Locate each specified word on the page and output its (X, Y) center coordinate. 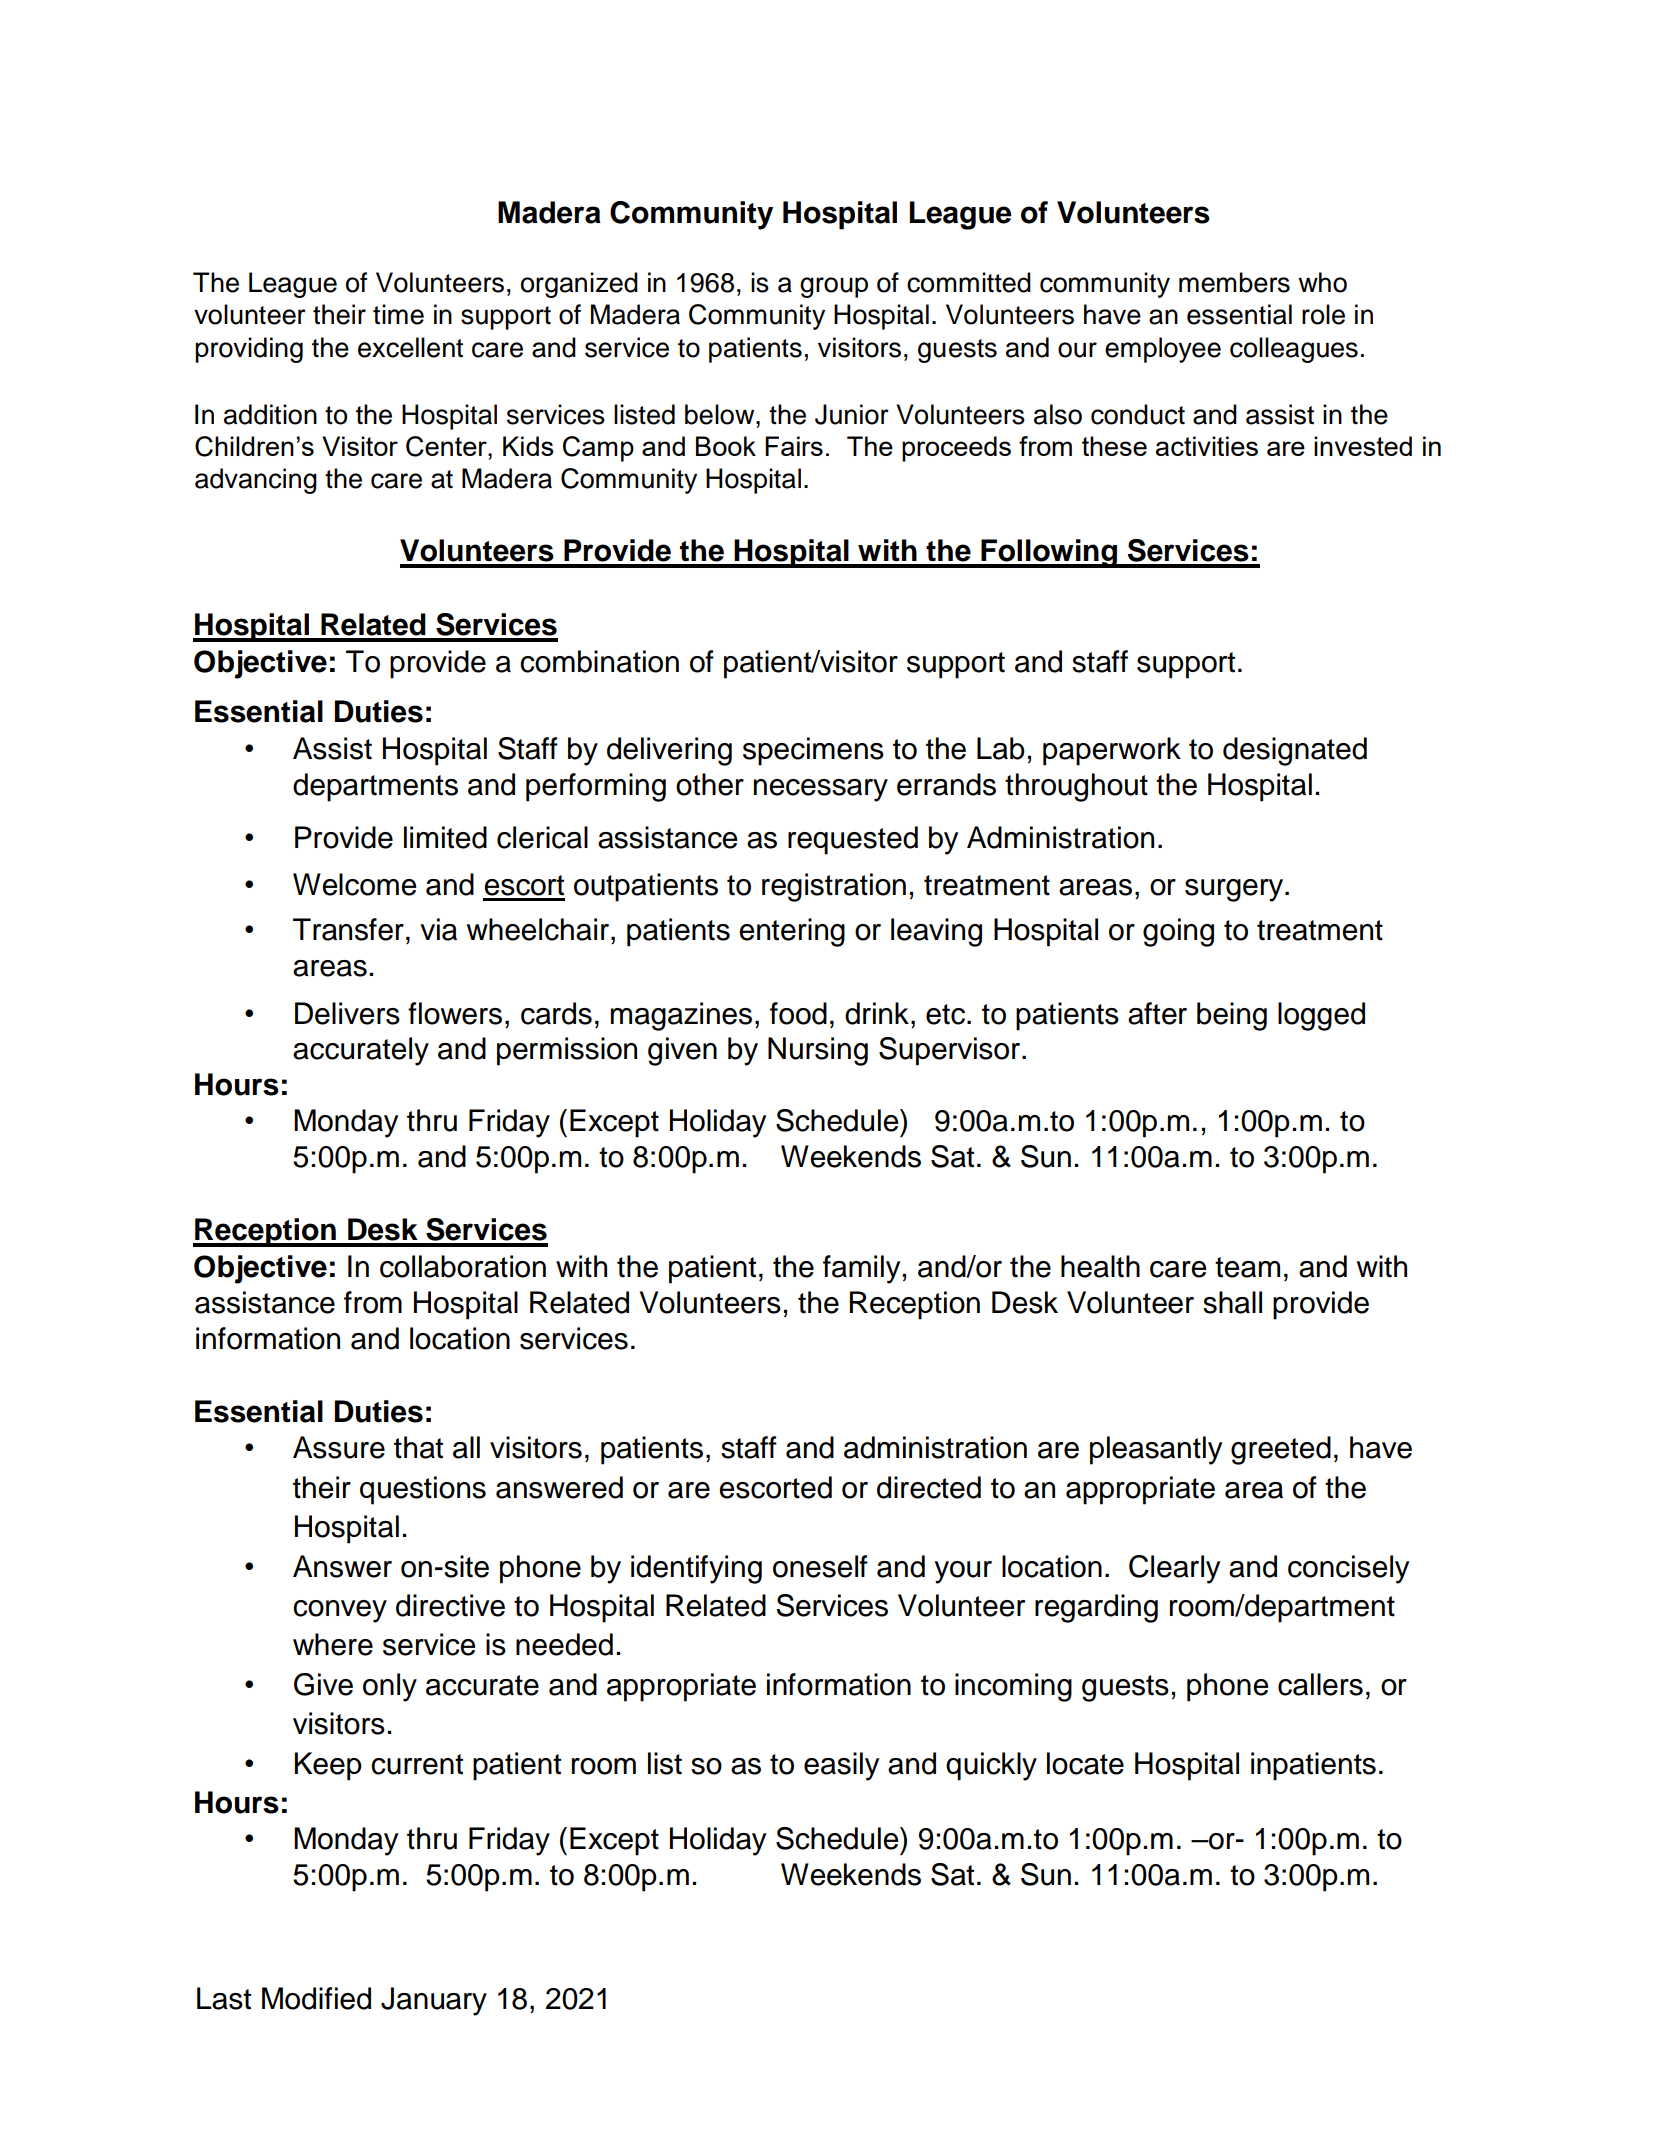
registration (834, 887)
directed (929, 1487)
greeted (1281, 1450)
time (398, 314)
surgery (1235, 890)
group (834, 287)
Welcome (355, 884)
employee (1163, 350)
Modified (316, 1998)
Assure (339, 1447)
